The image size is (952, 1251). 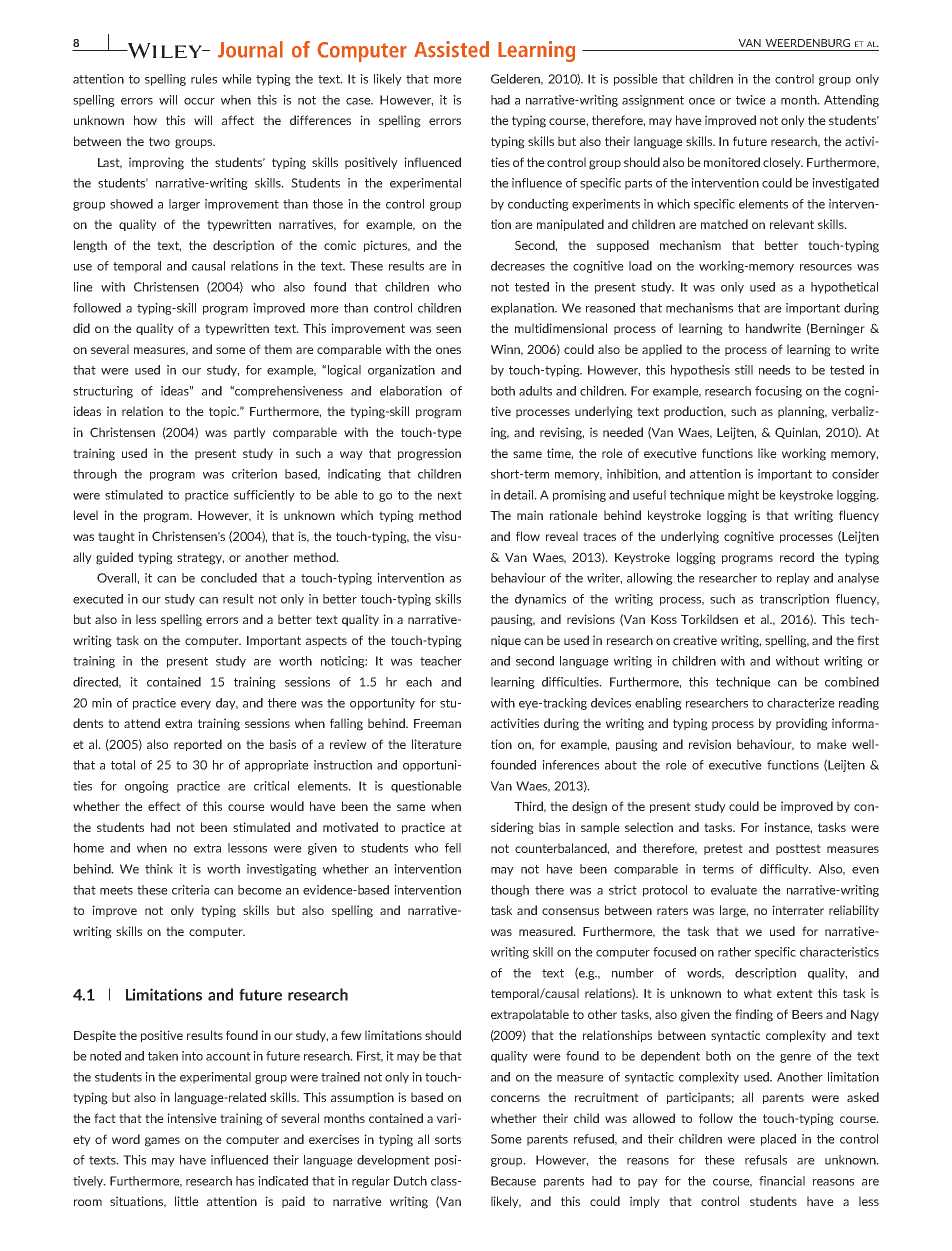 I want to click on topic, so click(x=224, y=412).
